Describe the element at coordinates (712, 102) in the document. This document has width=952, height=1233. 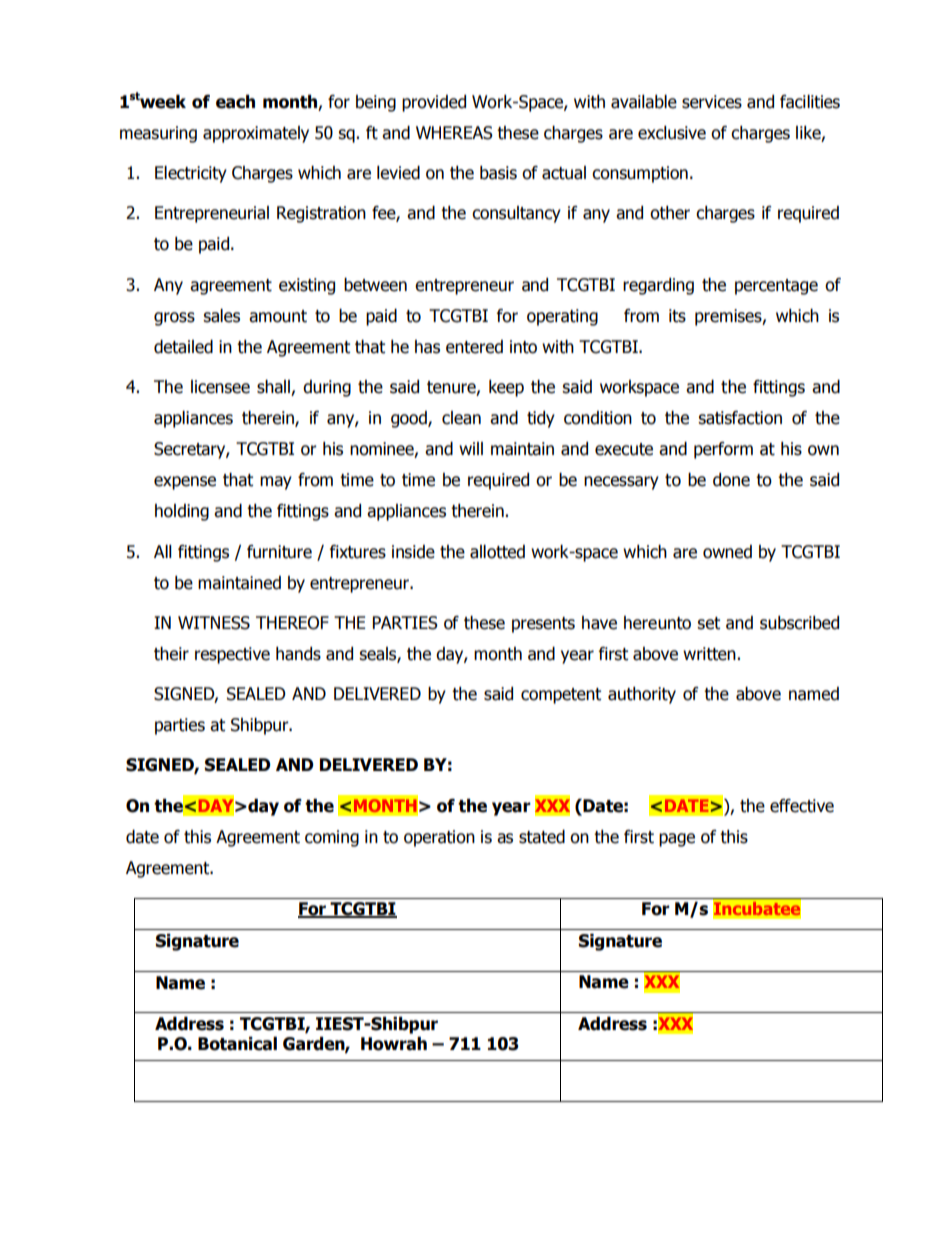
I see `services` at that location.
